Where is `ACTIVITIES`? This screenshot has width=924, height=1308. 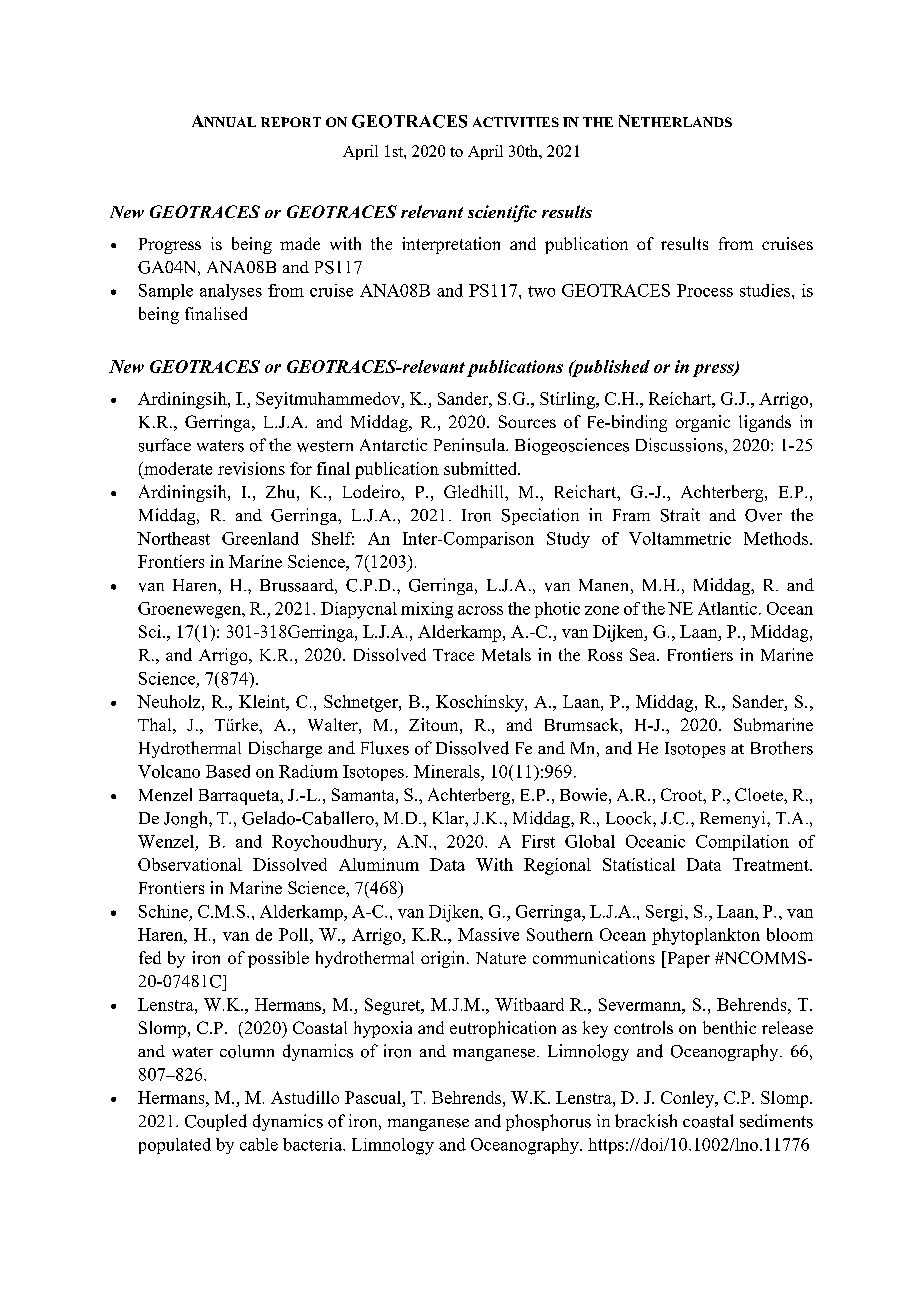 ACTIVITIES is located at coordinates (516, 122).
